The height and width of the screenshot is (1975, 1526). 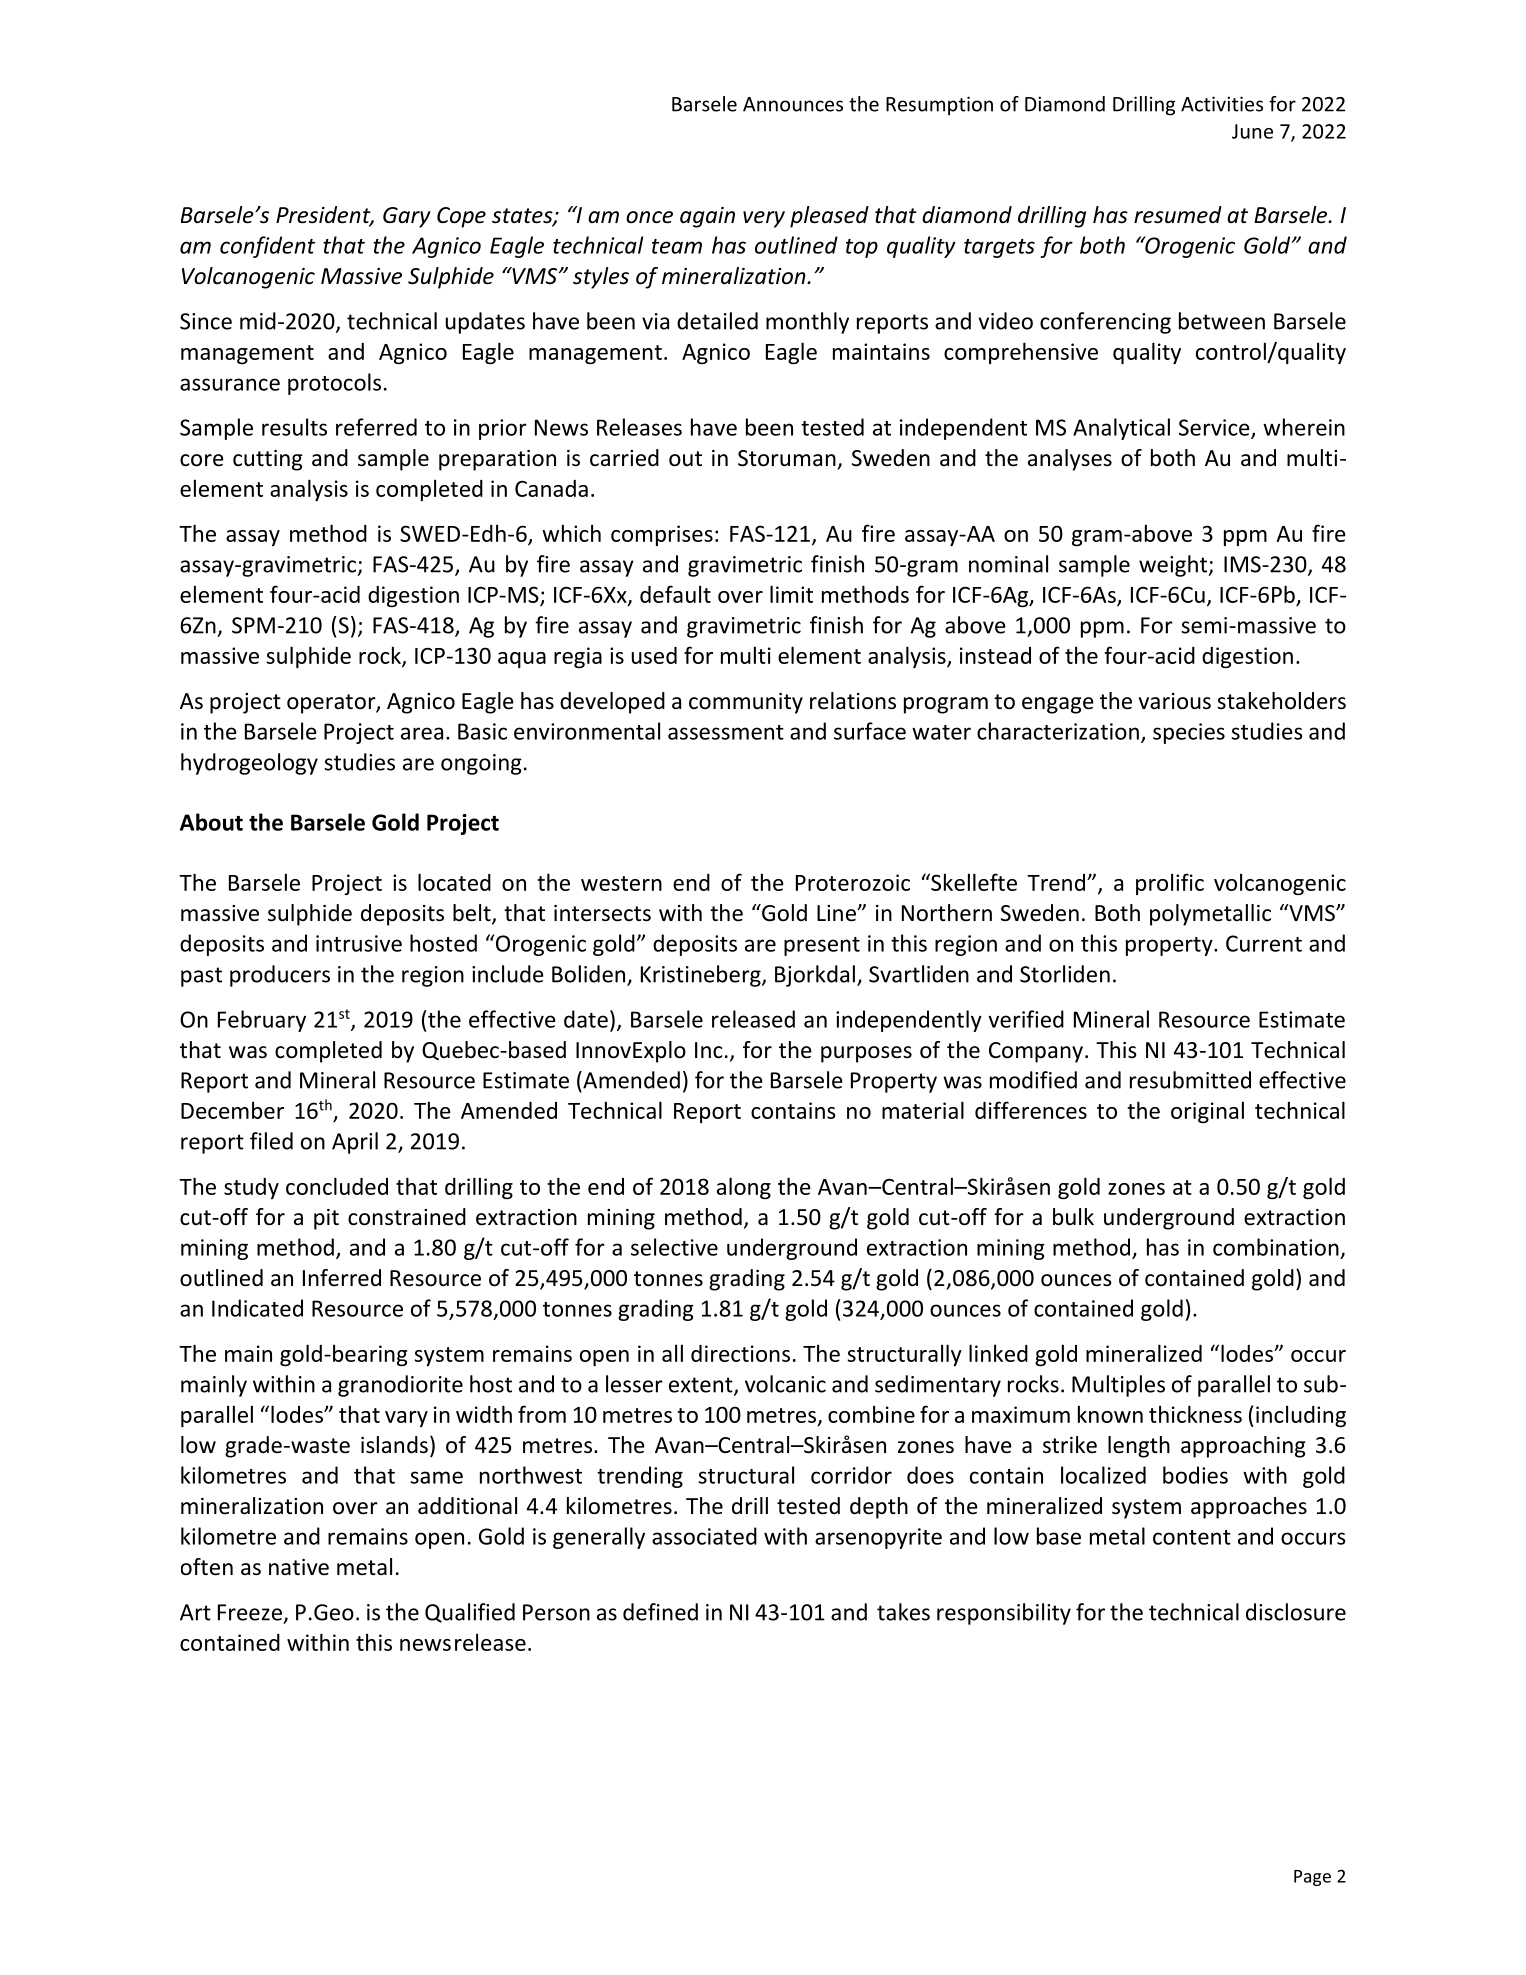 What do you see at coordinates (280, 976) in the screenshot?
I see `producers` at bounding box center [280, 976].
